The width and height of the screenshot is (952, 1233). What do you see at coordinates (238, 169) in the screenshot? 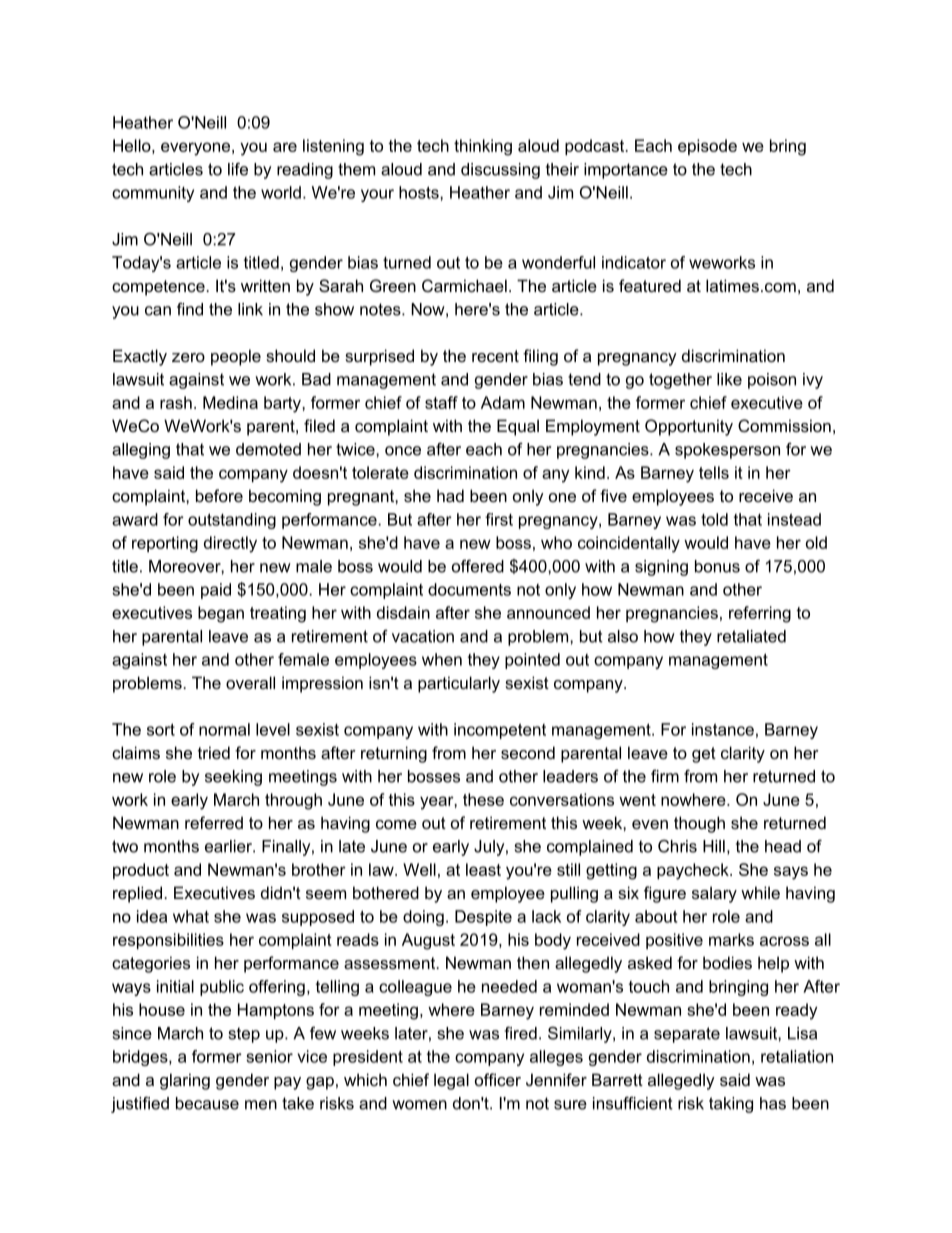
I see `life` at bounding box center [238, 169].
